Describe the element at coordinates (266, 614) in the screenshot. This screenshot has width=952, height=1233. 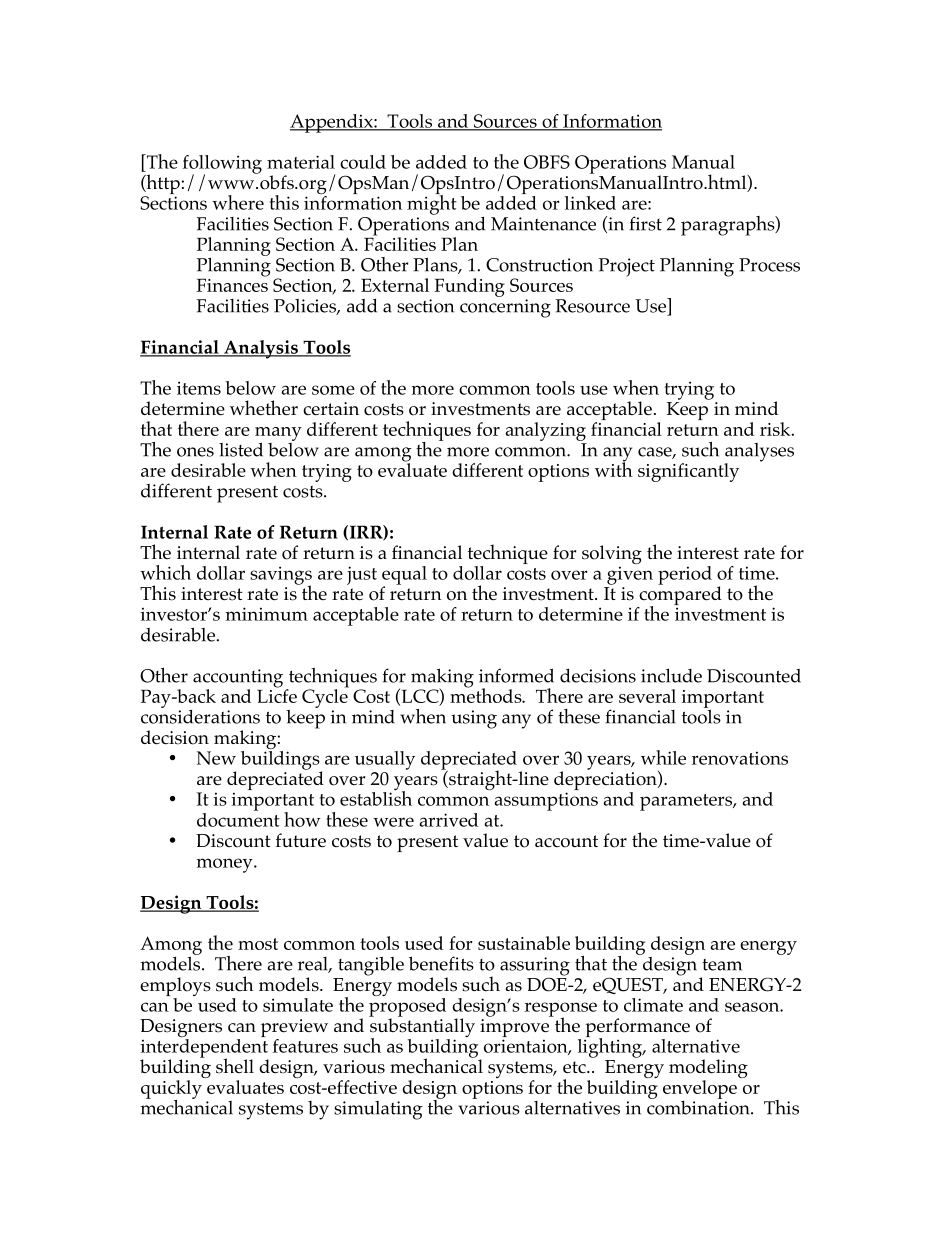
I see `minimum` at that location.
